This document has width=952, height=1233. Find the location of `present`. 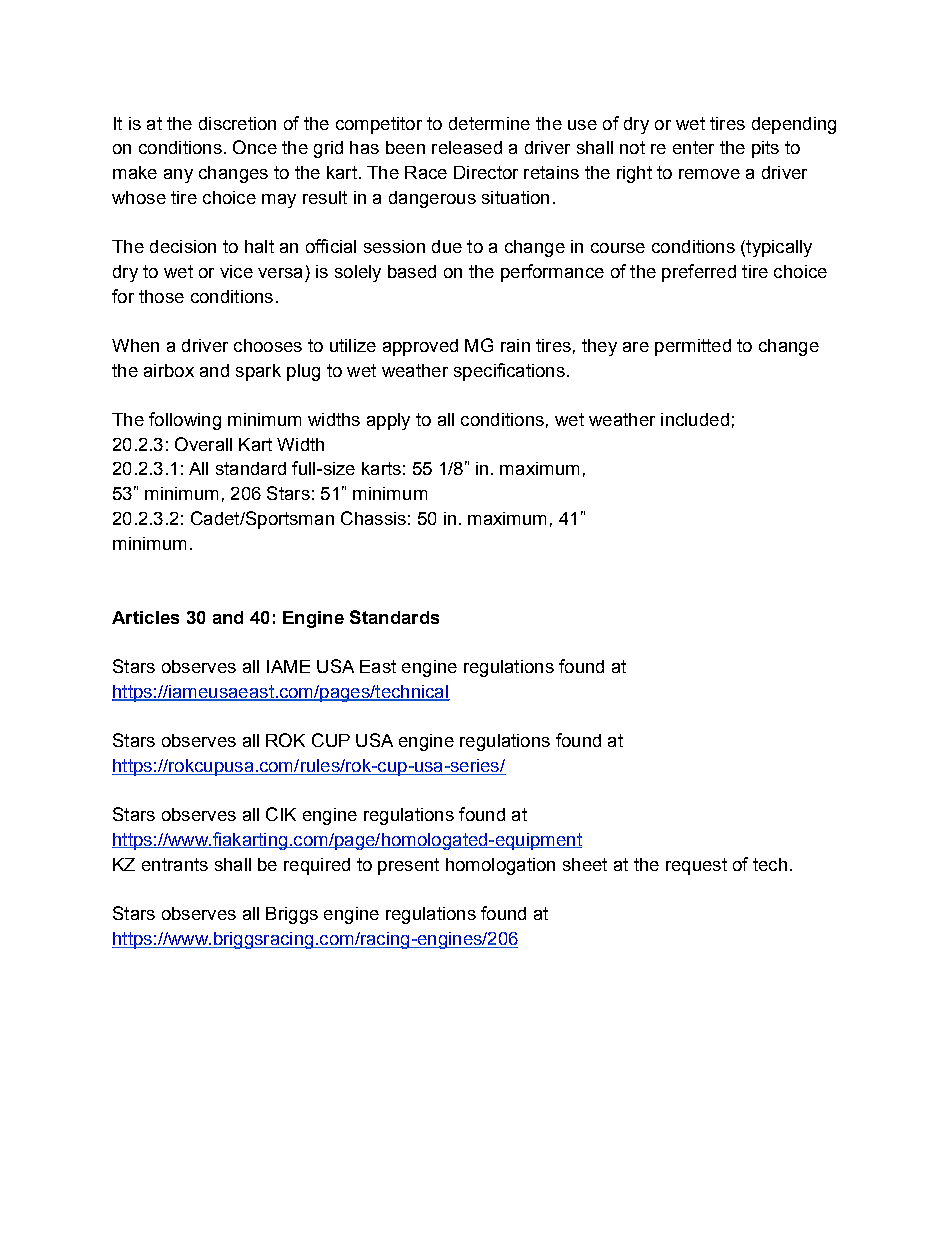

present is located at coordinates (408, 866).
